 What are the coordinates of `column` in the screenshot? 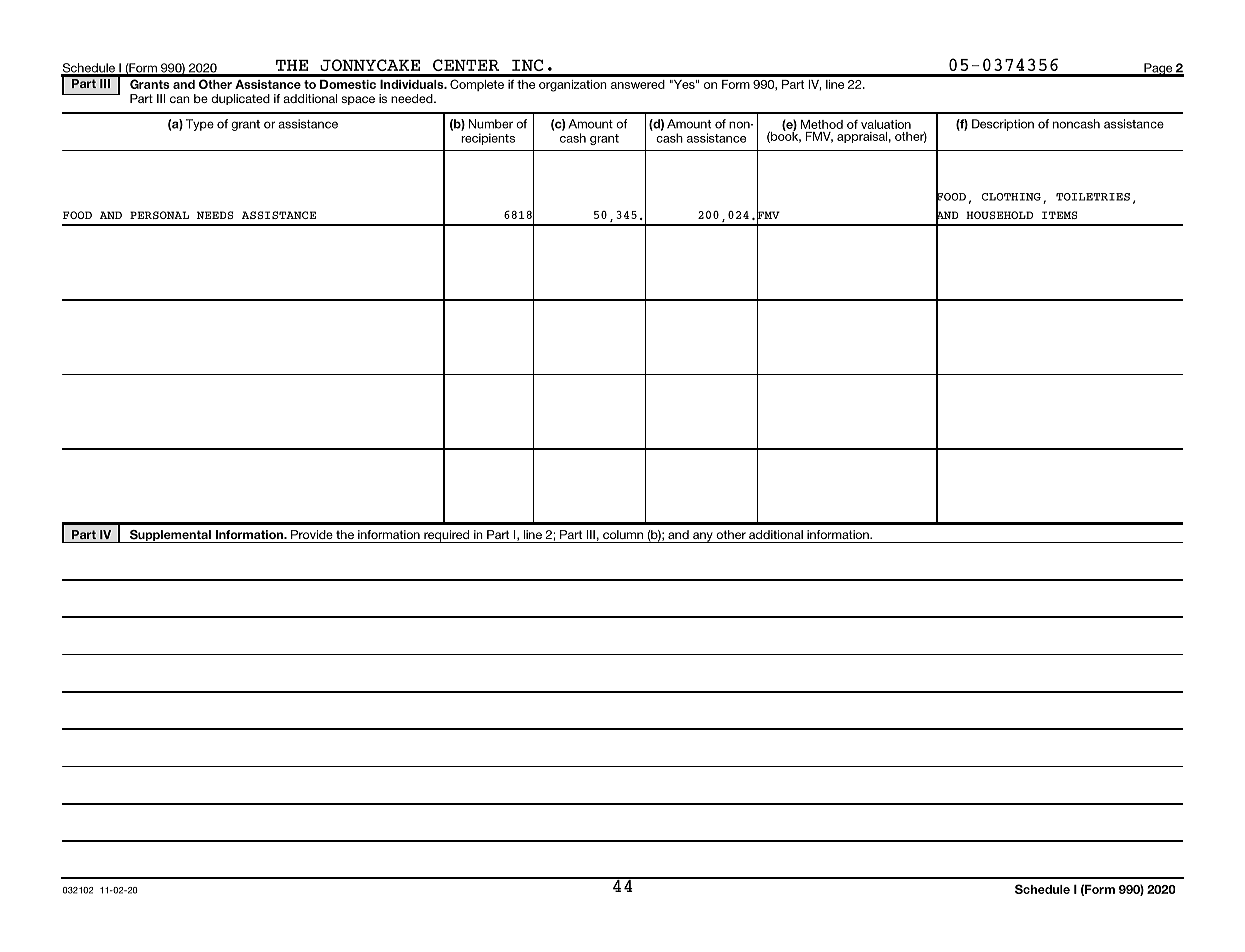 It's located at (623, 534).
